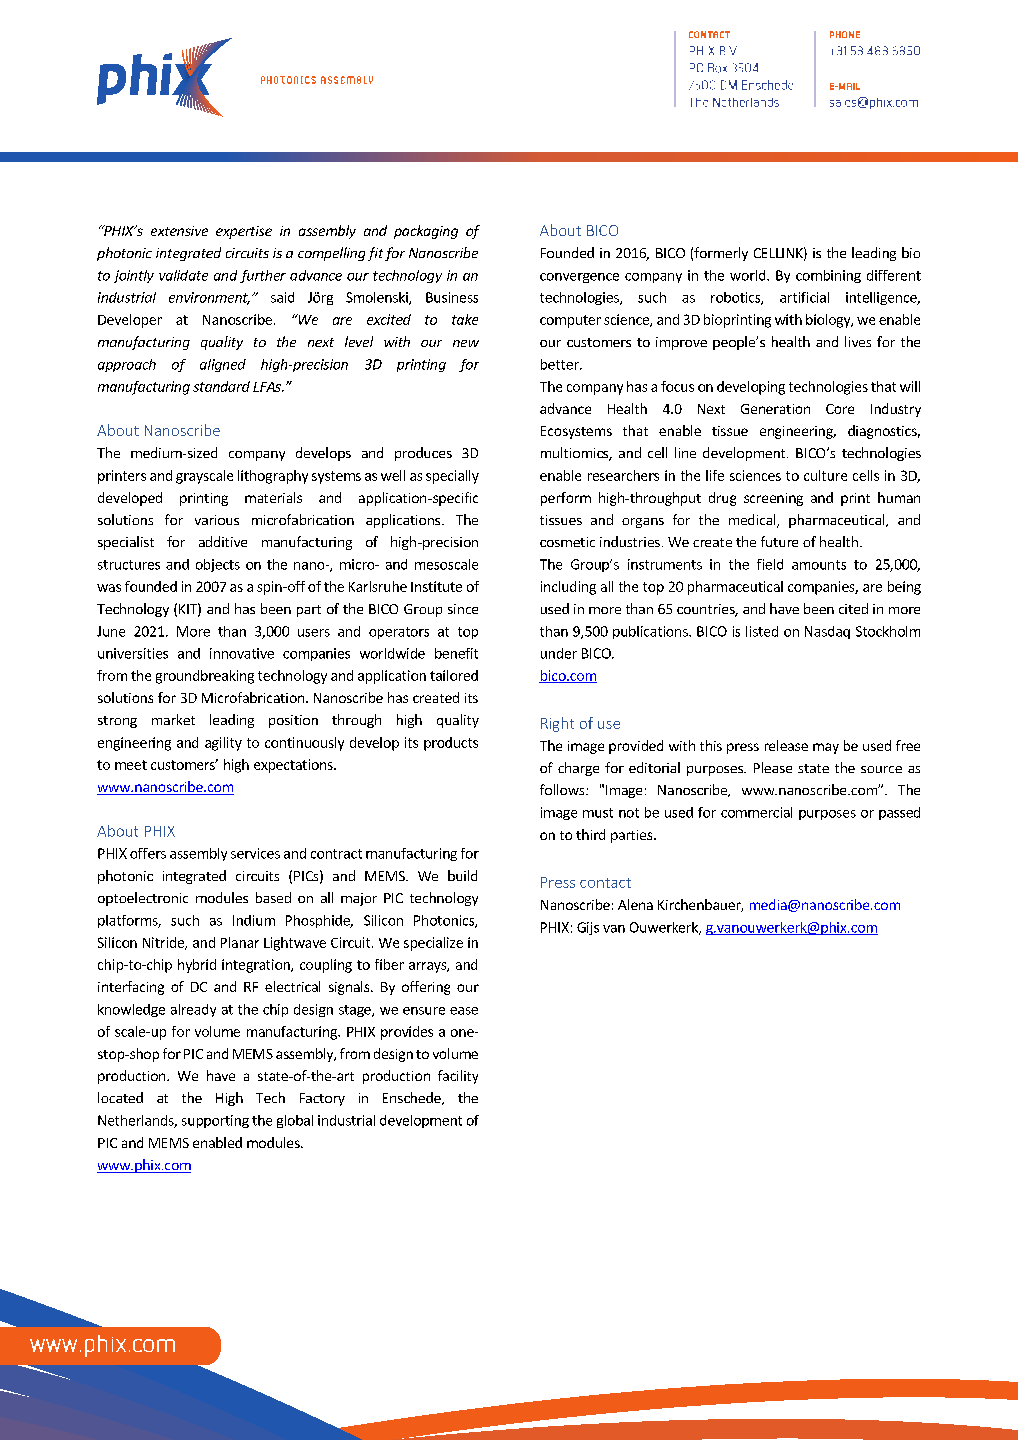 The height and width of the screenshot is (1440, 1018). I want to click on convergence, so click(579, 278).
